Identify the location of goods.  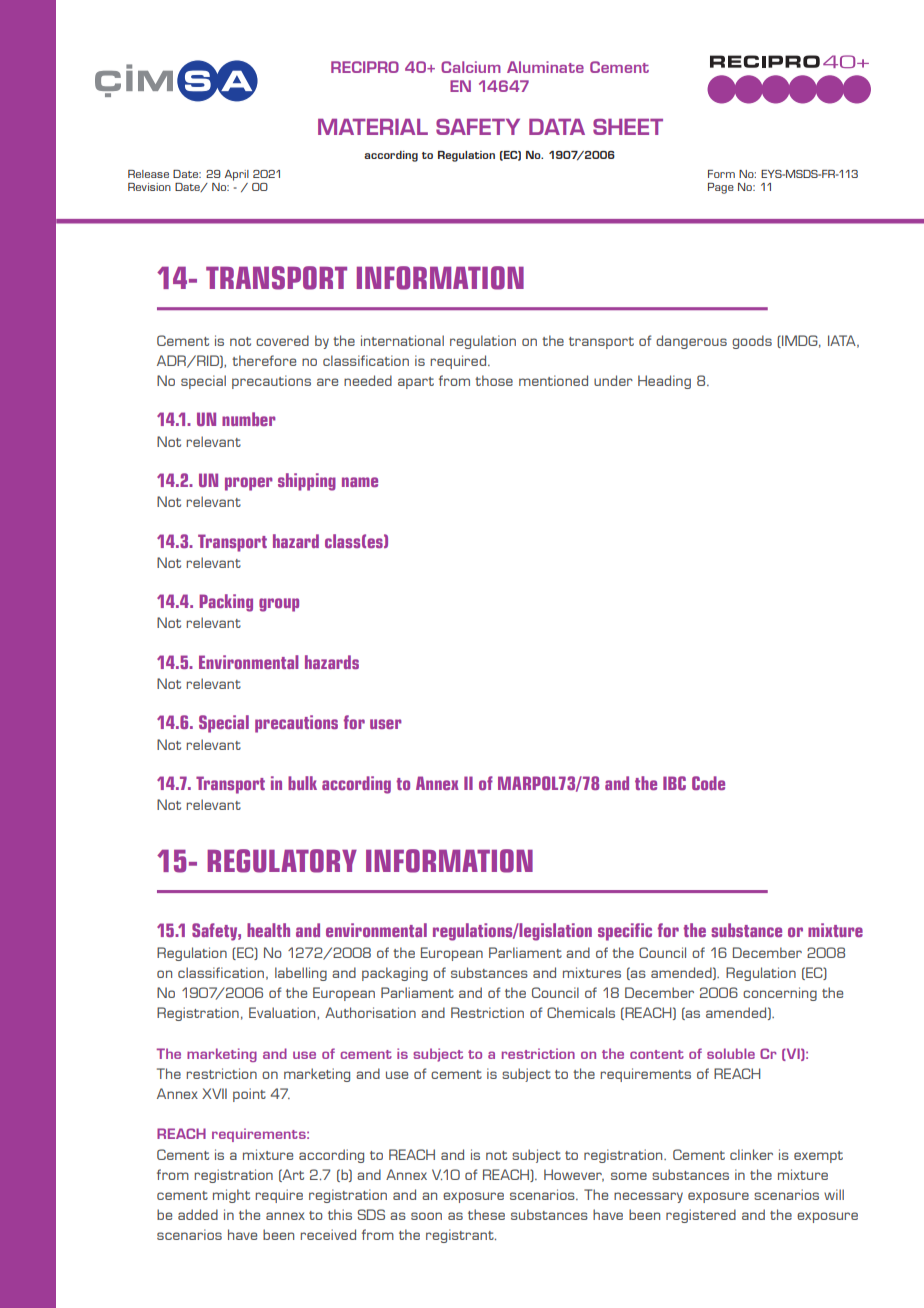
(752, 342).
